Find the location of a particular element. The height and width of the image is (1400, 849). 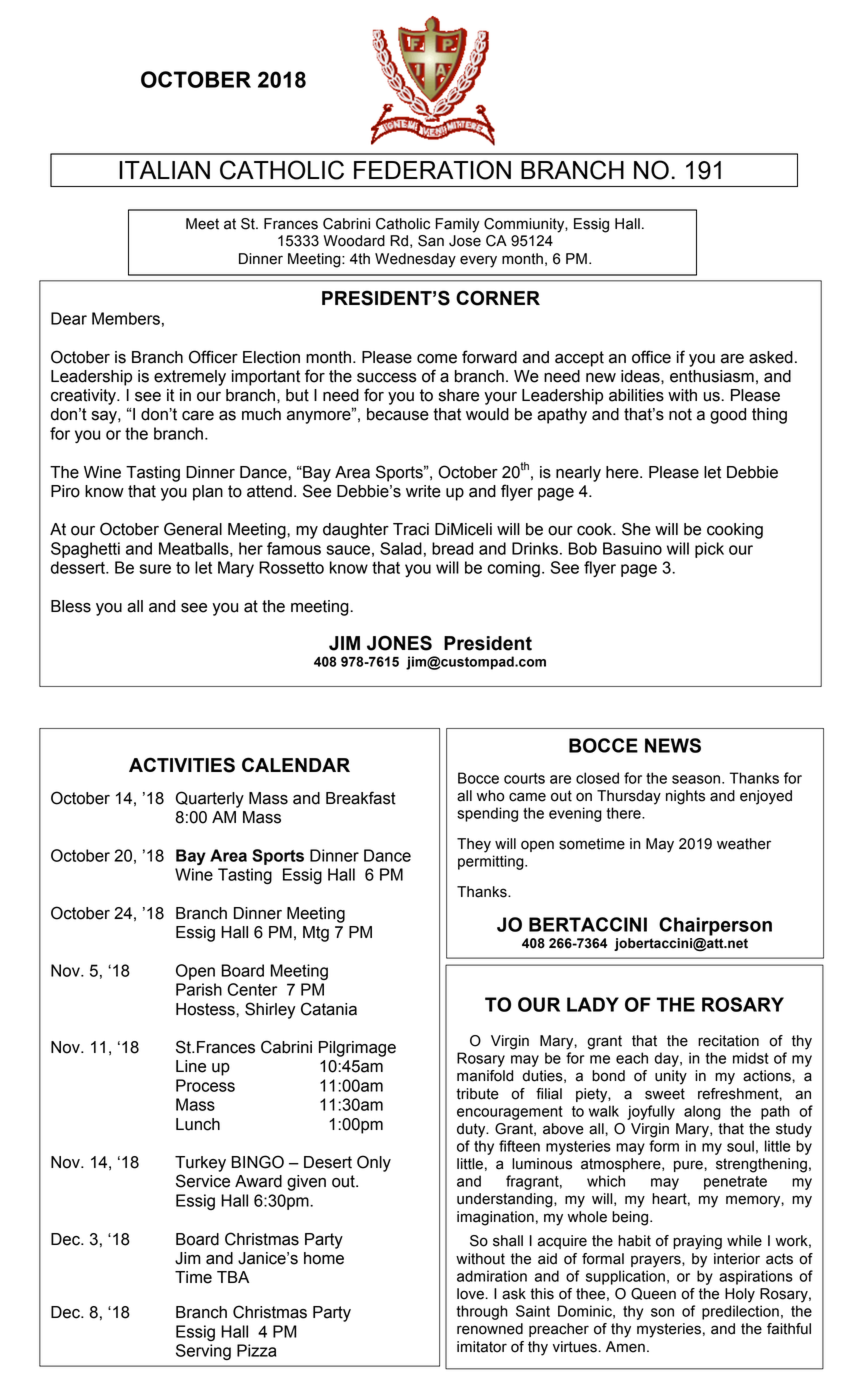

Family is located at coordinates (458, 225).
